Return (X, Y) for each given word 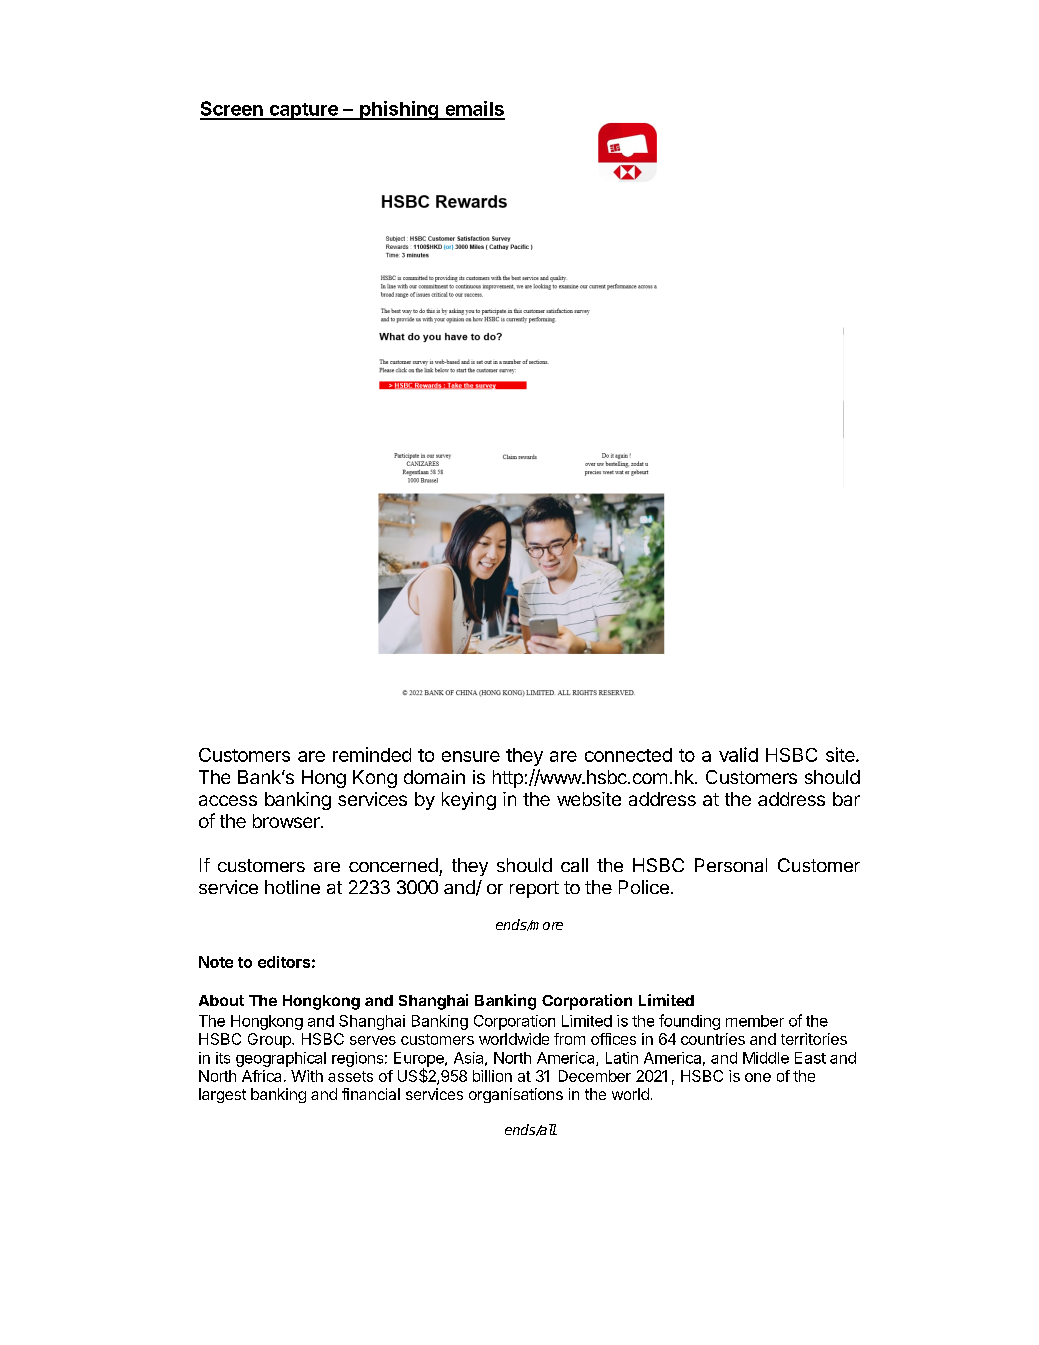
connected (628, 755)
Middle (766, 1058)
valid (738, 754)
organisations (516, 1095)
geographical (281, 1059)
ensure (471, 756)
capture (303, 111)
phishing (399, 110)
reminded (372, 754)
